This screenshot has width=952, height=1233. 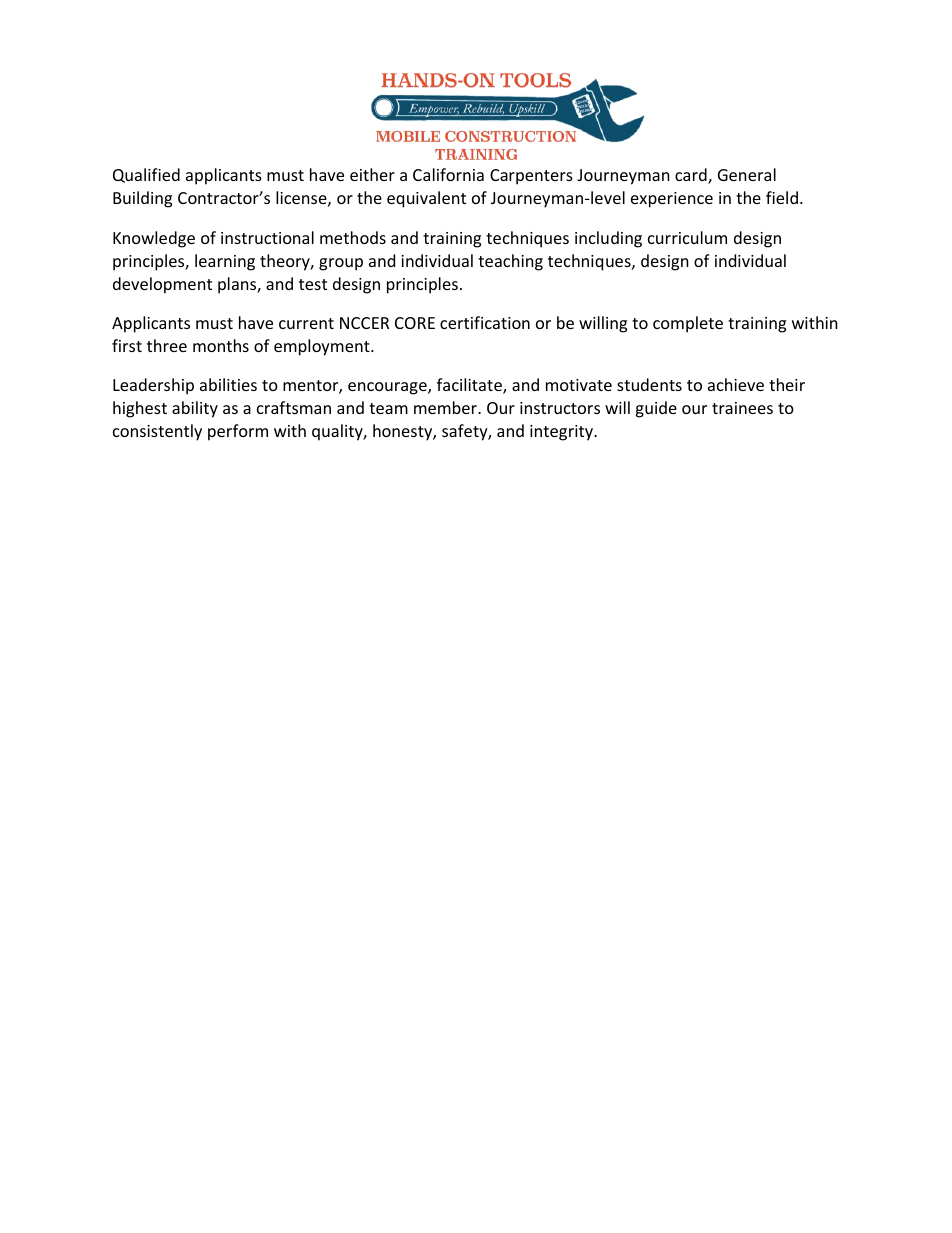 What do you see at coordinates (448, 174) in the screenshot?
I see `California` at bounding box center [448, 174].
